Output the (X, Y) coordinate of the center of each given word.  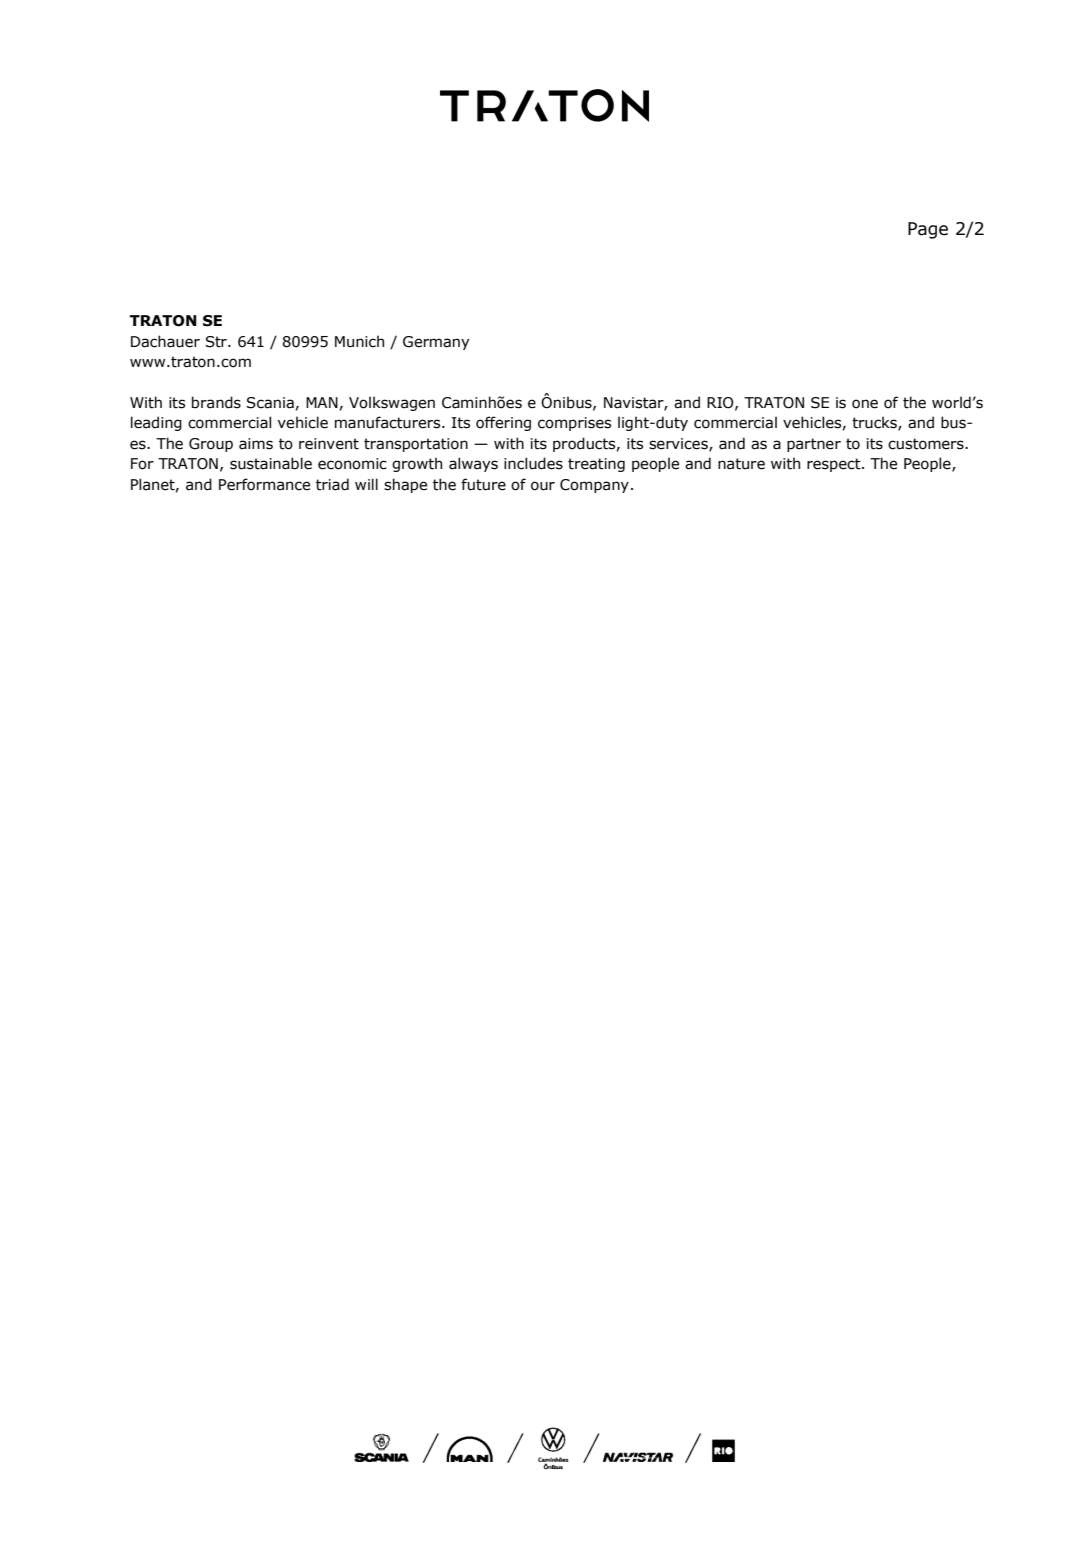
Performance (264, 484)
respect (835, 465)
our (543, 486)
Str (217, 342)
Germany (436, 343)
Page (928, 230)
